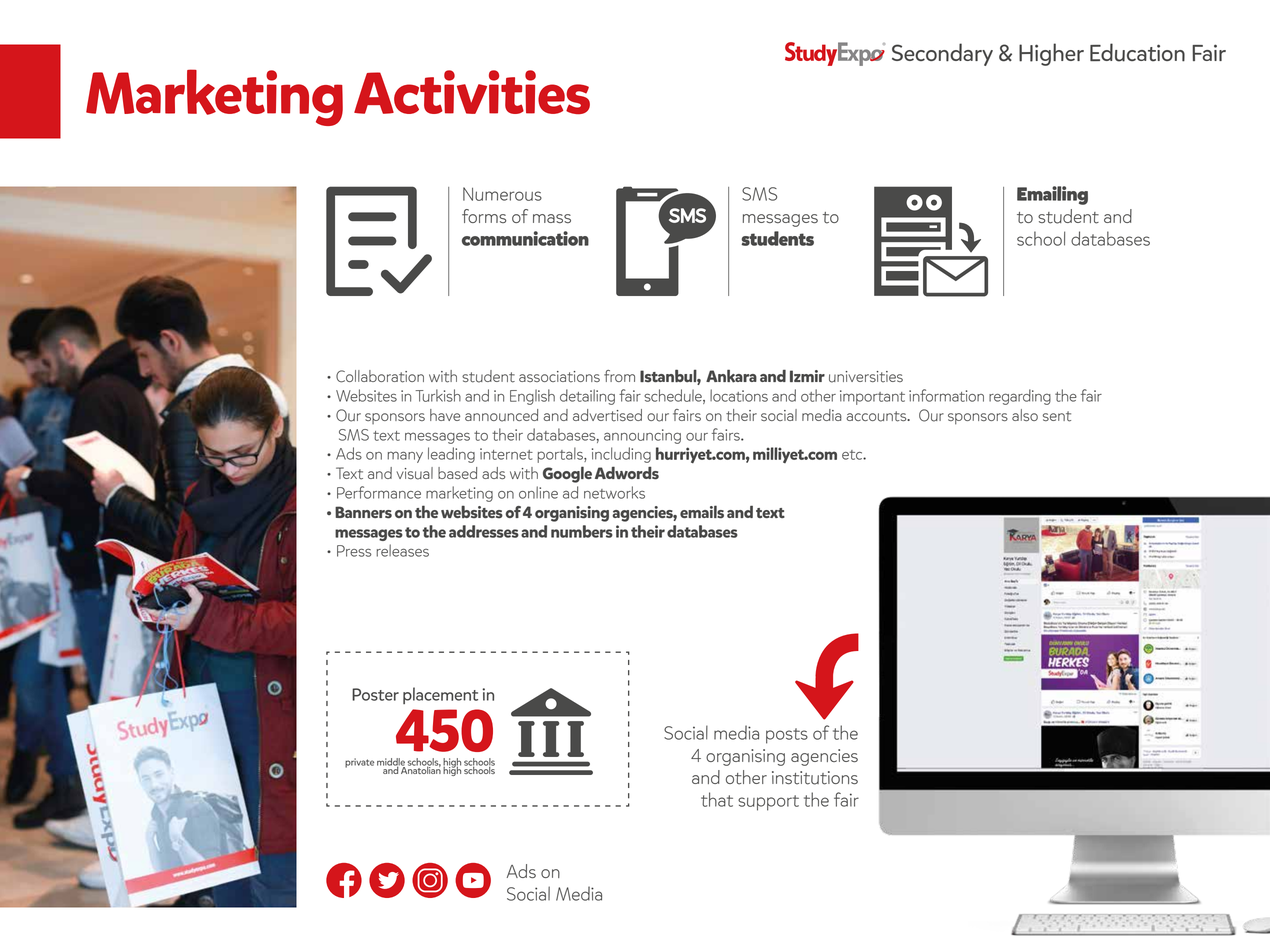  I want to click on Activities, so click(472, 92).
